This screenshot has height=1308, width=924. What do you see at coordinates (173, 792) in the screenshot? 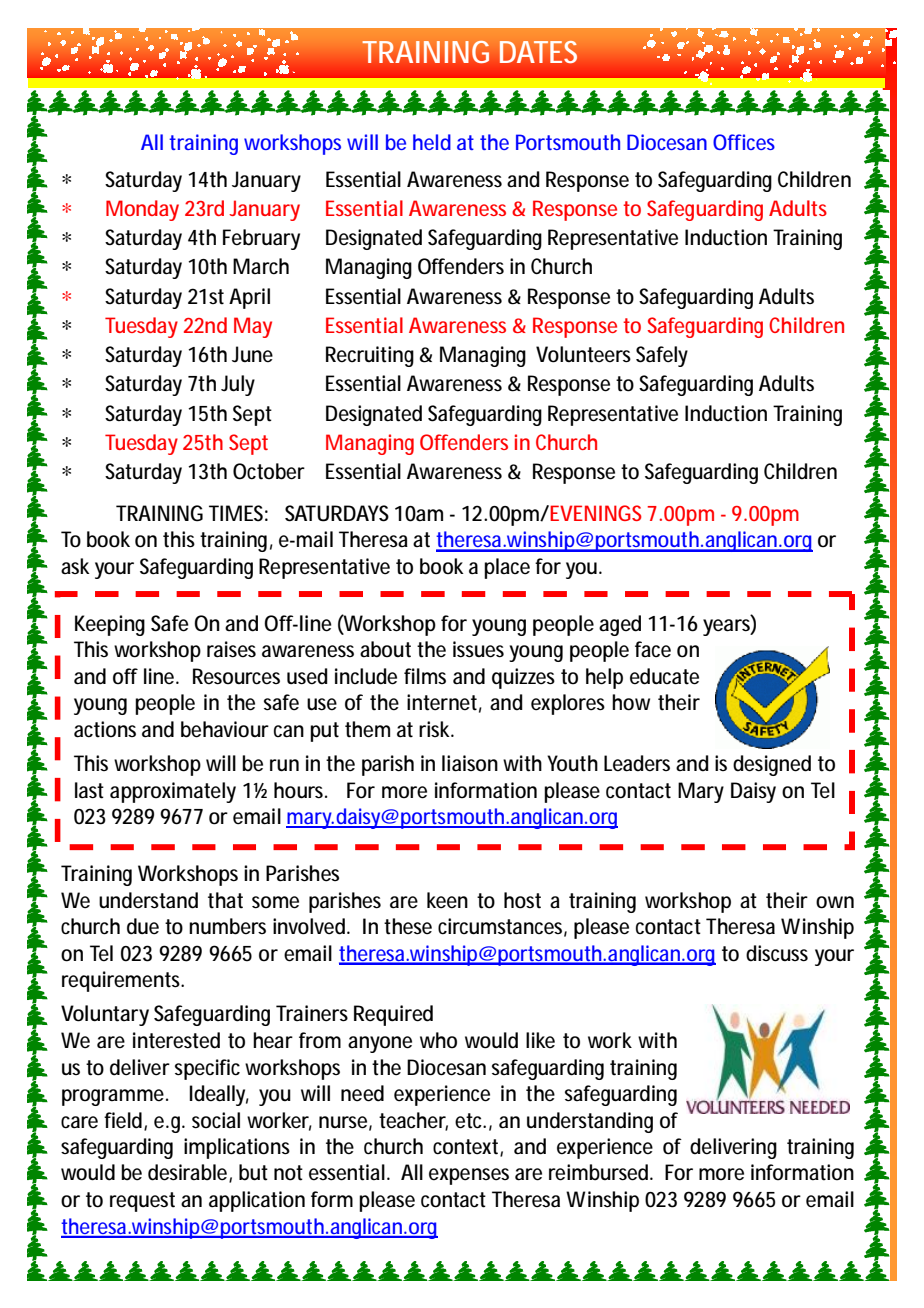
I see `approximately` at bounding box center [173, 792].
